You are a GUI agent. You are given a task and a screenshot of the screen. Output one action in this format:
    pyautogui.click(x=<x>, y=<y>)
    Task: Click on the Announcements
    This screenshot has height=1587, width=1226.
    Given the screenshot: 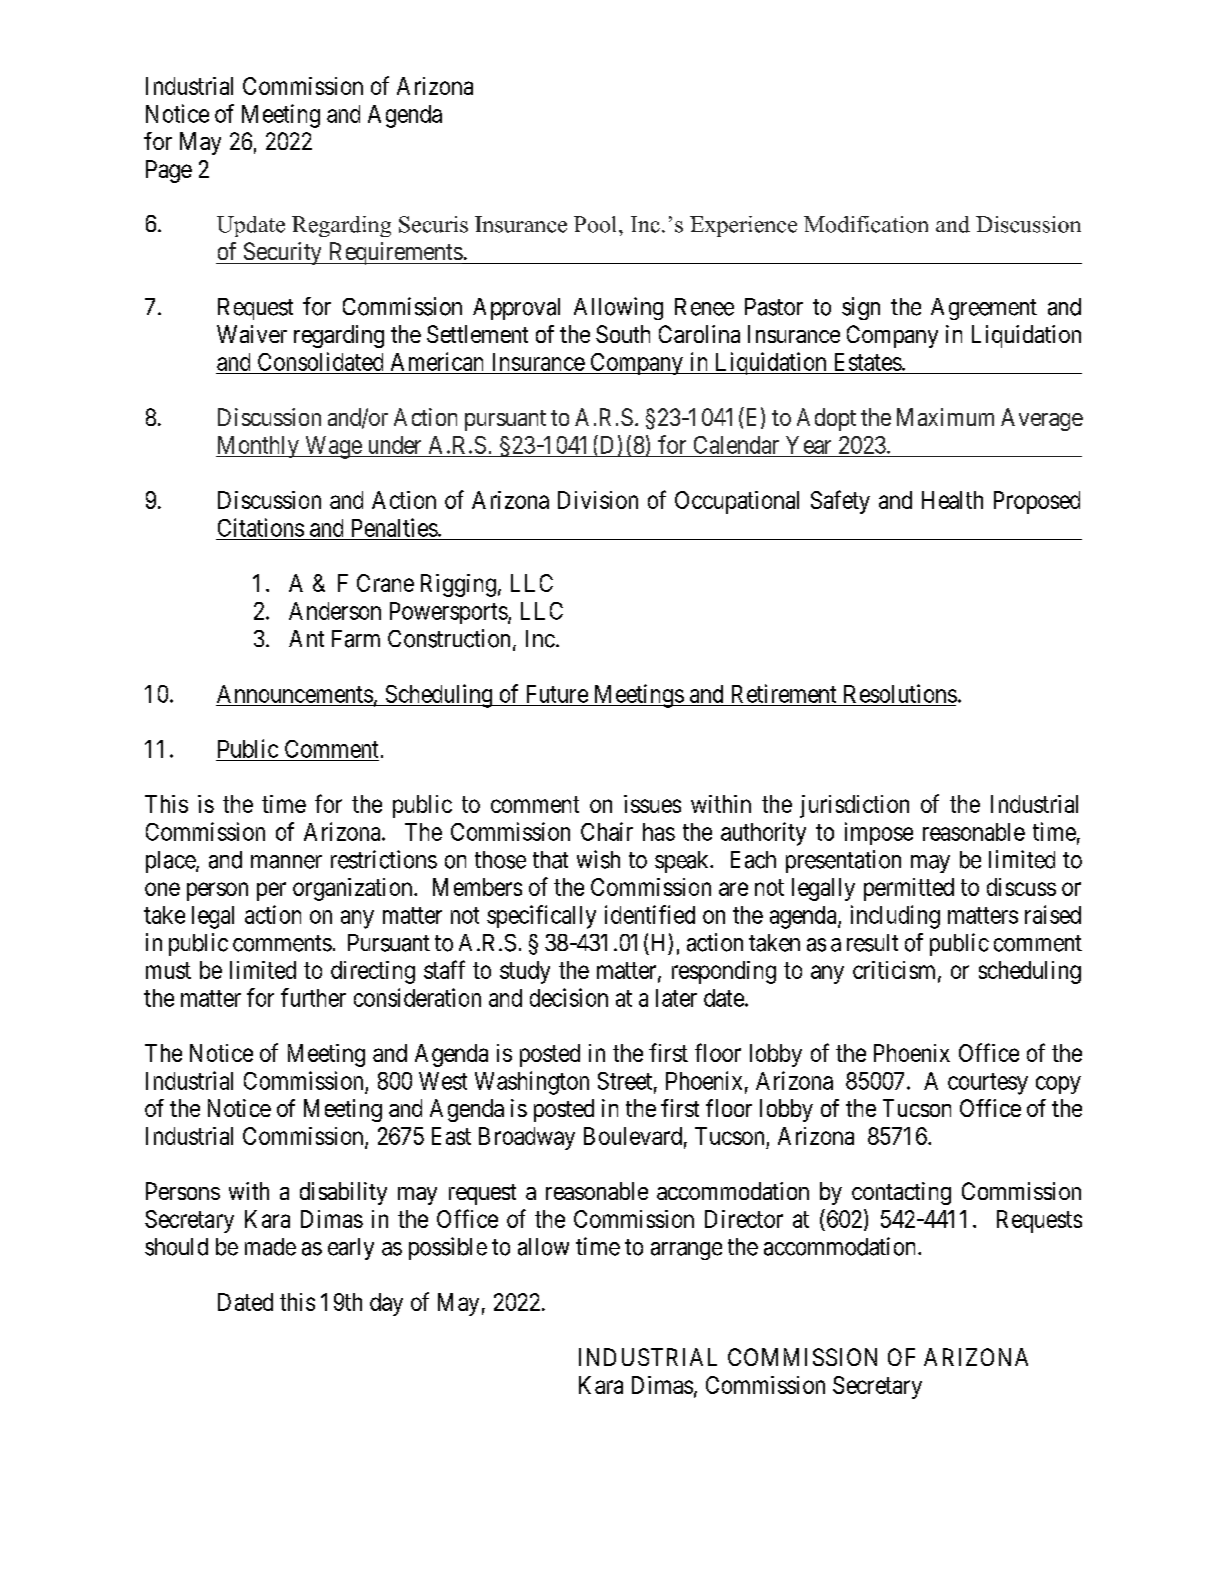 What is the action you would take?
    pyautogui.click(x=295, y=694)
